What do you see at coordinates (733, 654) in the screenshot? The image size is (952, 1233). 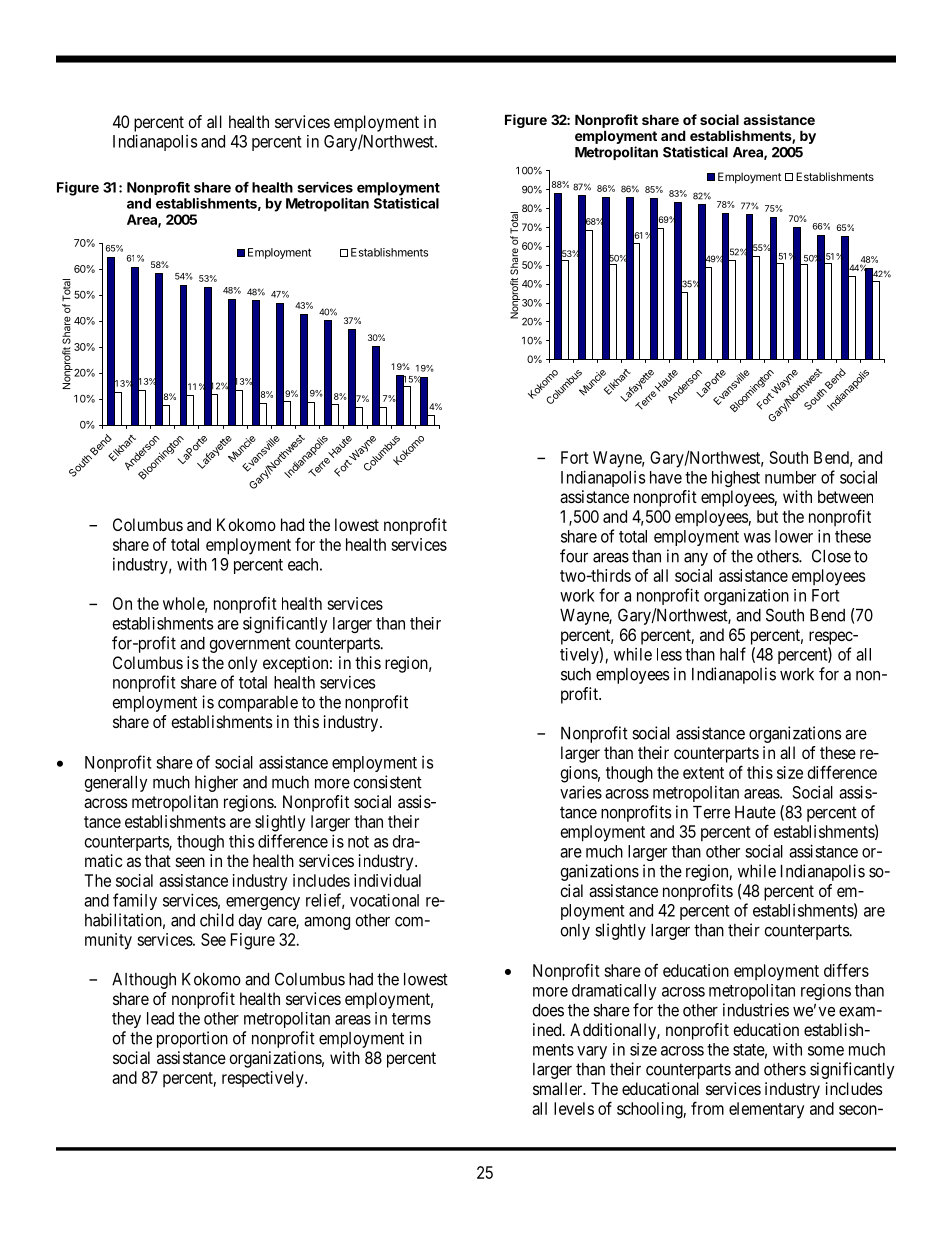 I see `half` at bounding box center [733, 654].
